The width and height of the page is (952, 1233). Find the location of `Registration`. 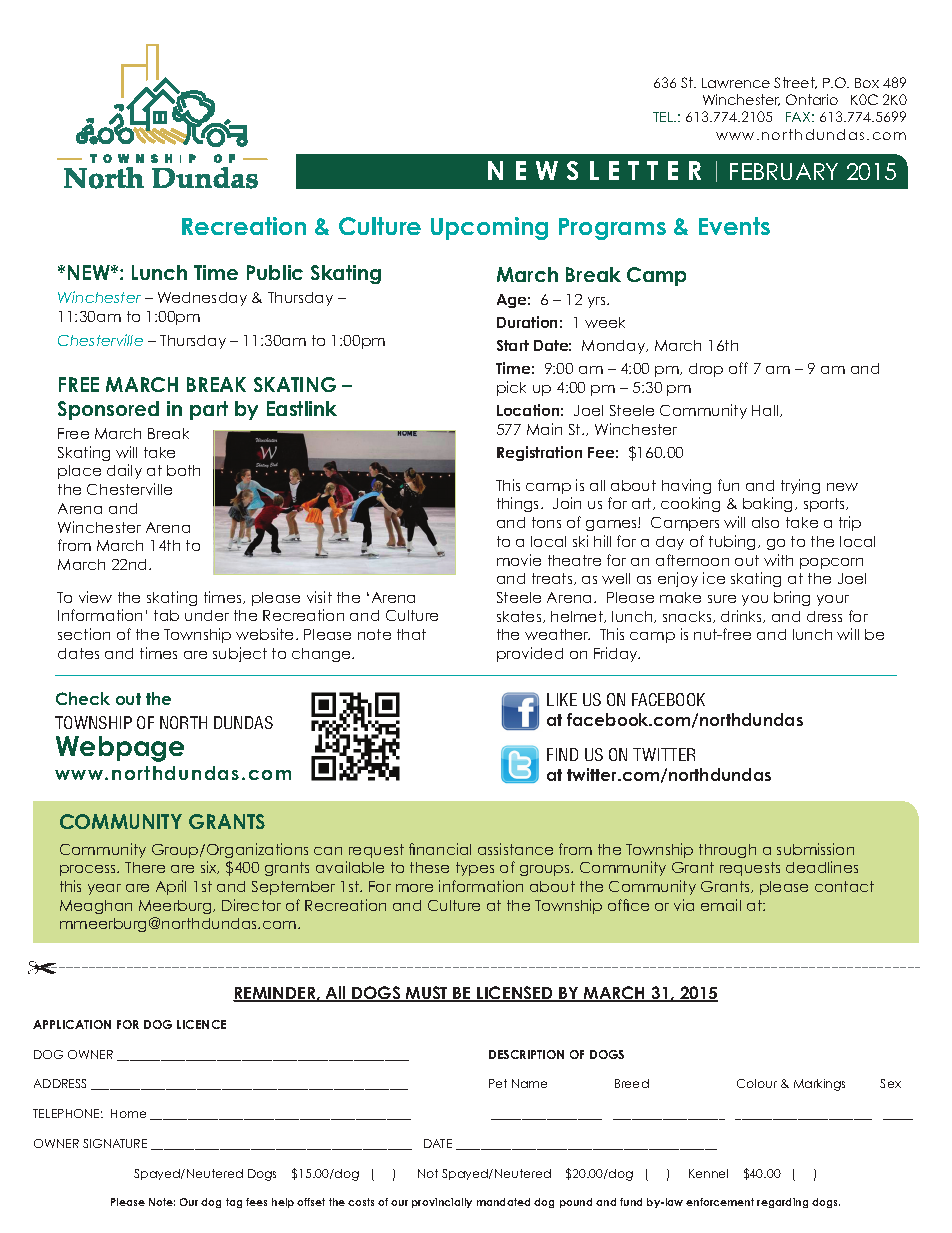

Registration is located at coordinates (539, 453).
